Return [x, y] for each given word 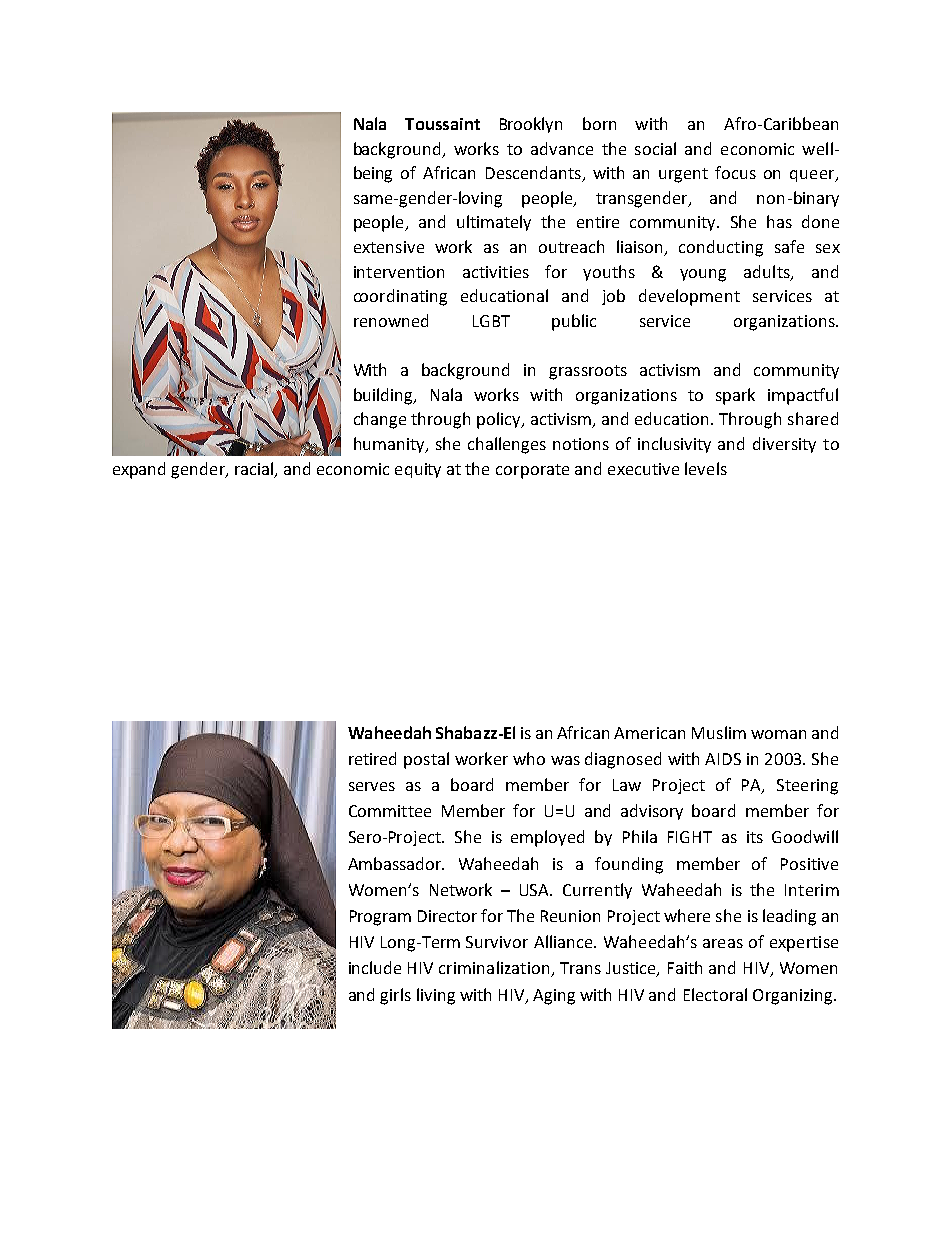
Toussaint [442, 124]
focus [735, 172]
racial [255, 469]
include [375, 967]
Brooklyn [531, 125]
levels [706, 468]
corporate [532, 471]
